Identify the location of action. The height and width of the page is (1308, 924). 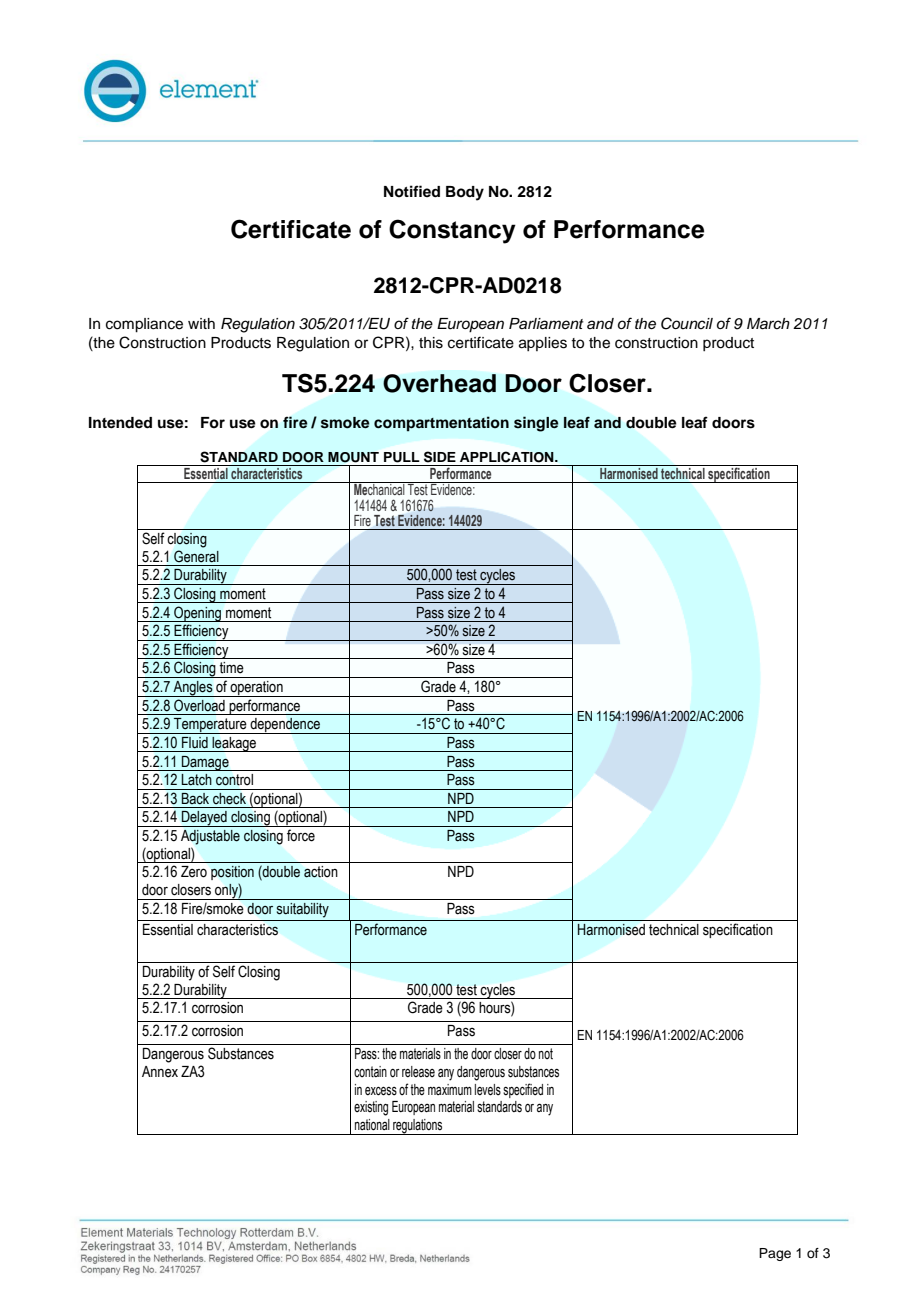
(320, 872).
